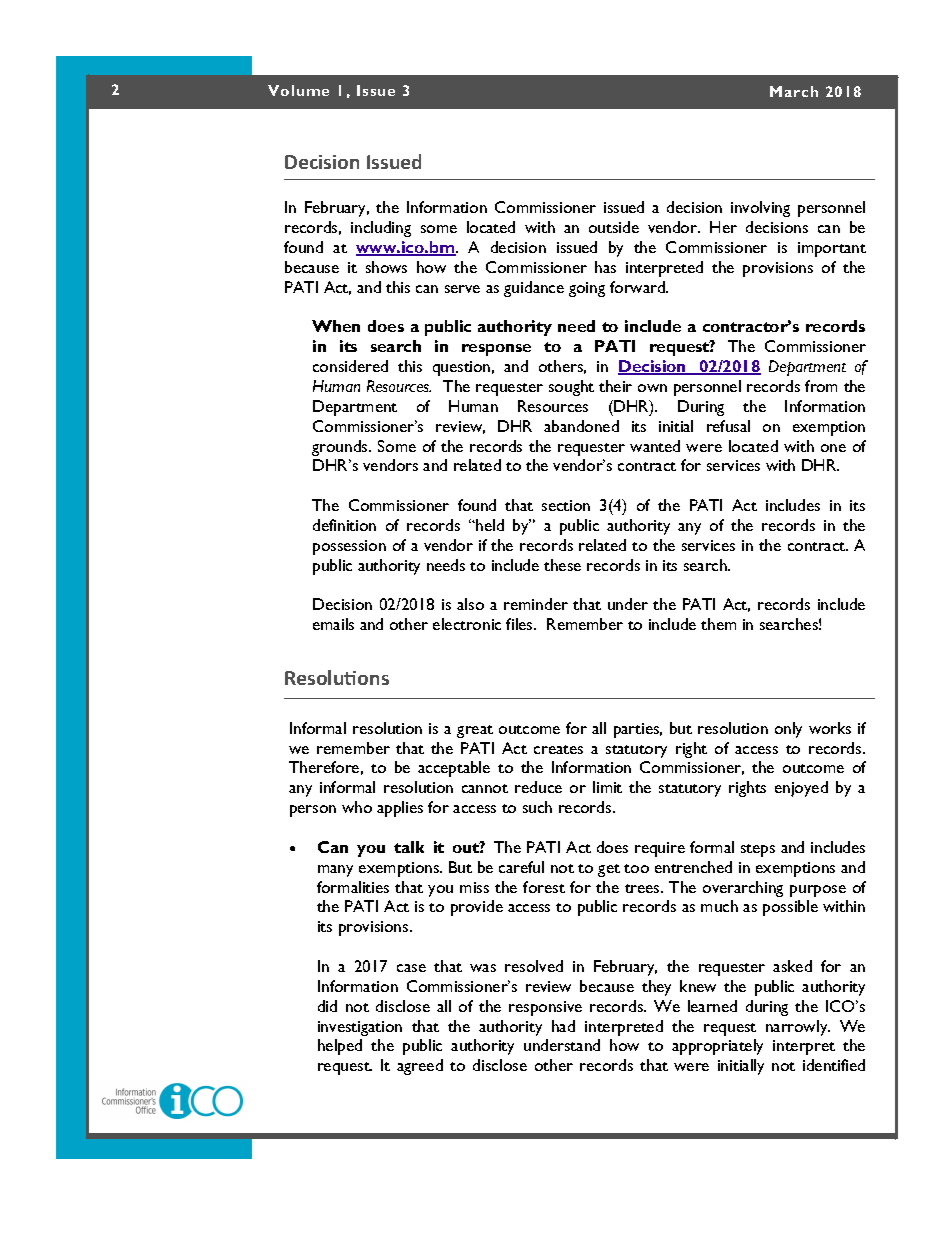 The image size is (952, 1233). What do you see at coordinates (821, 386) in the page?
I see `from` at bounding box center [821, 386].
